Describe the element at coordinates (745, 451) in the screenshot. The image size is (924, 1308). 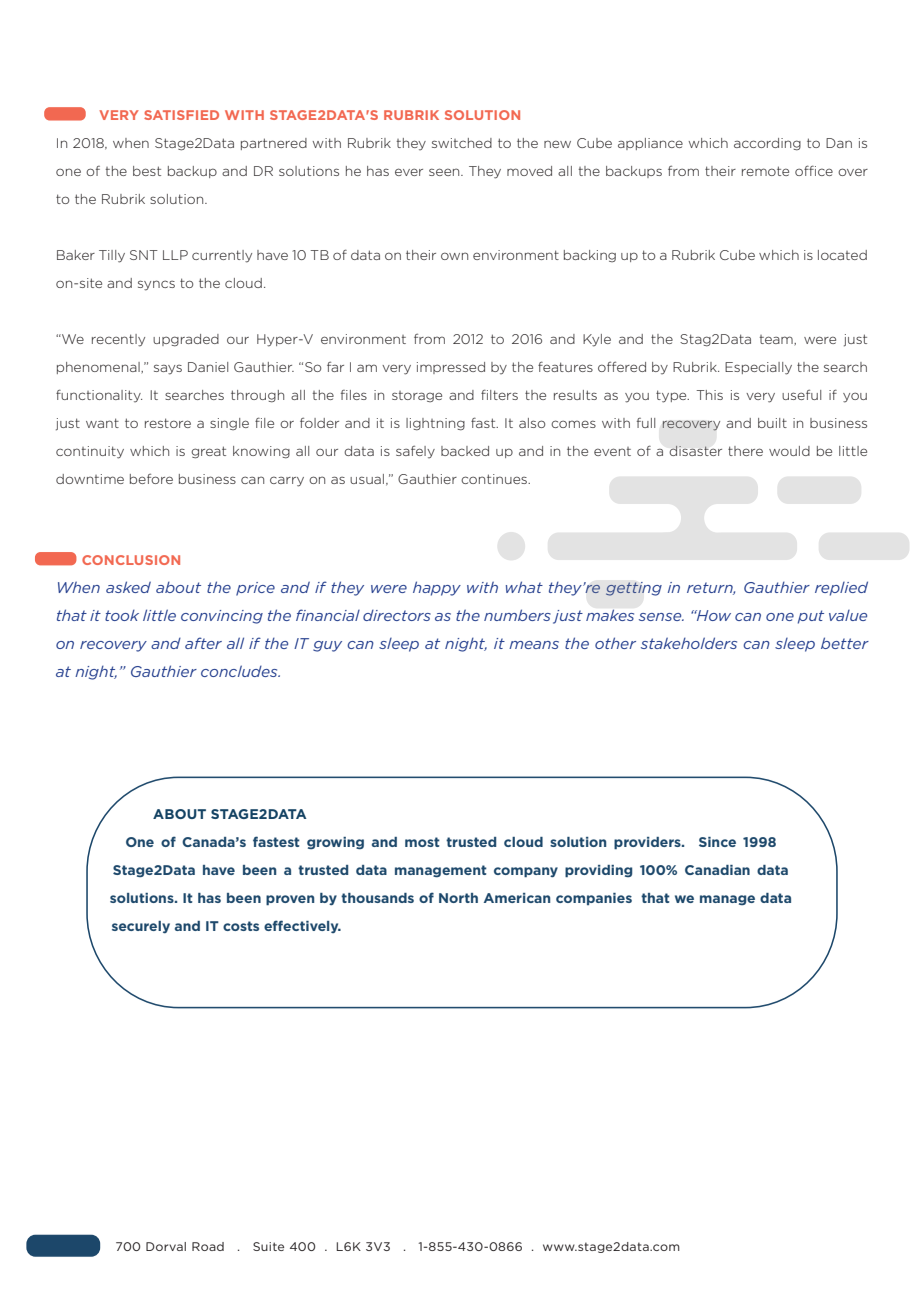
I see `there` at that location.
